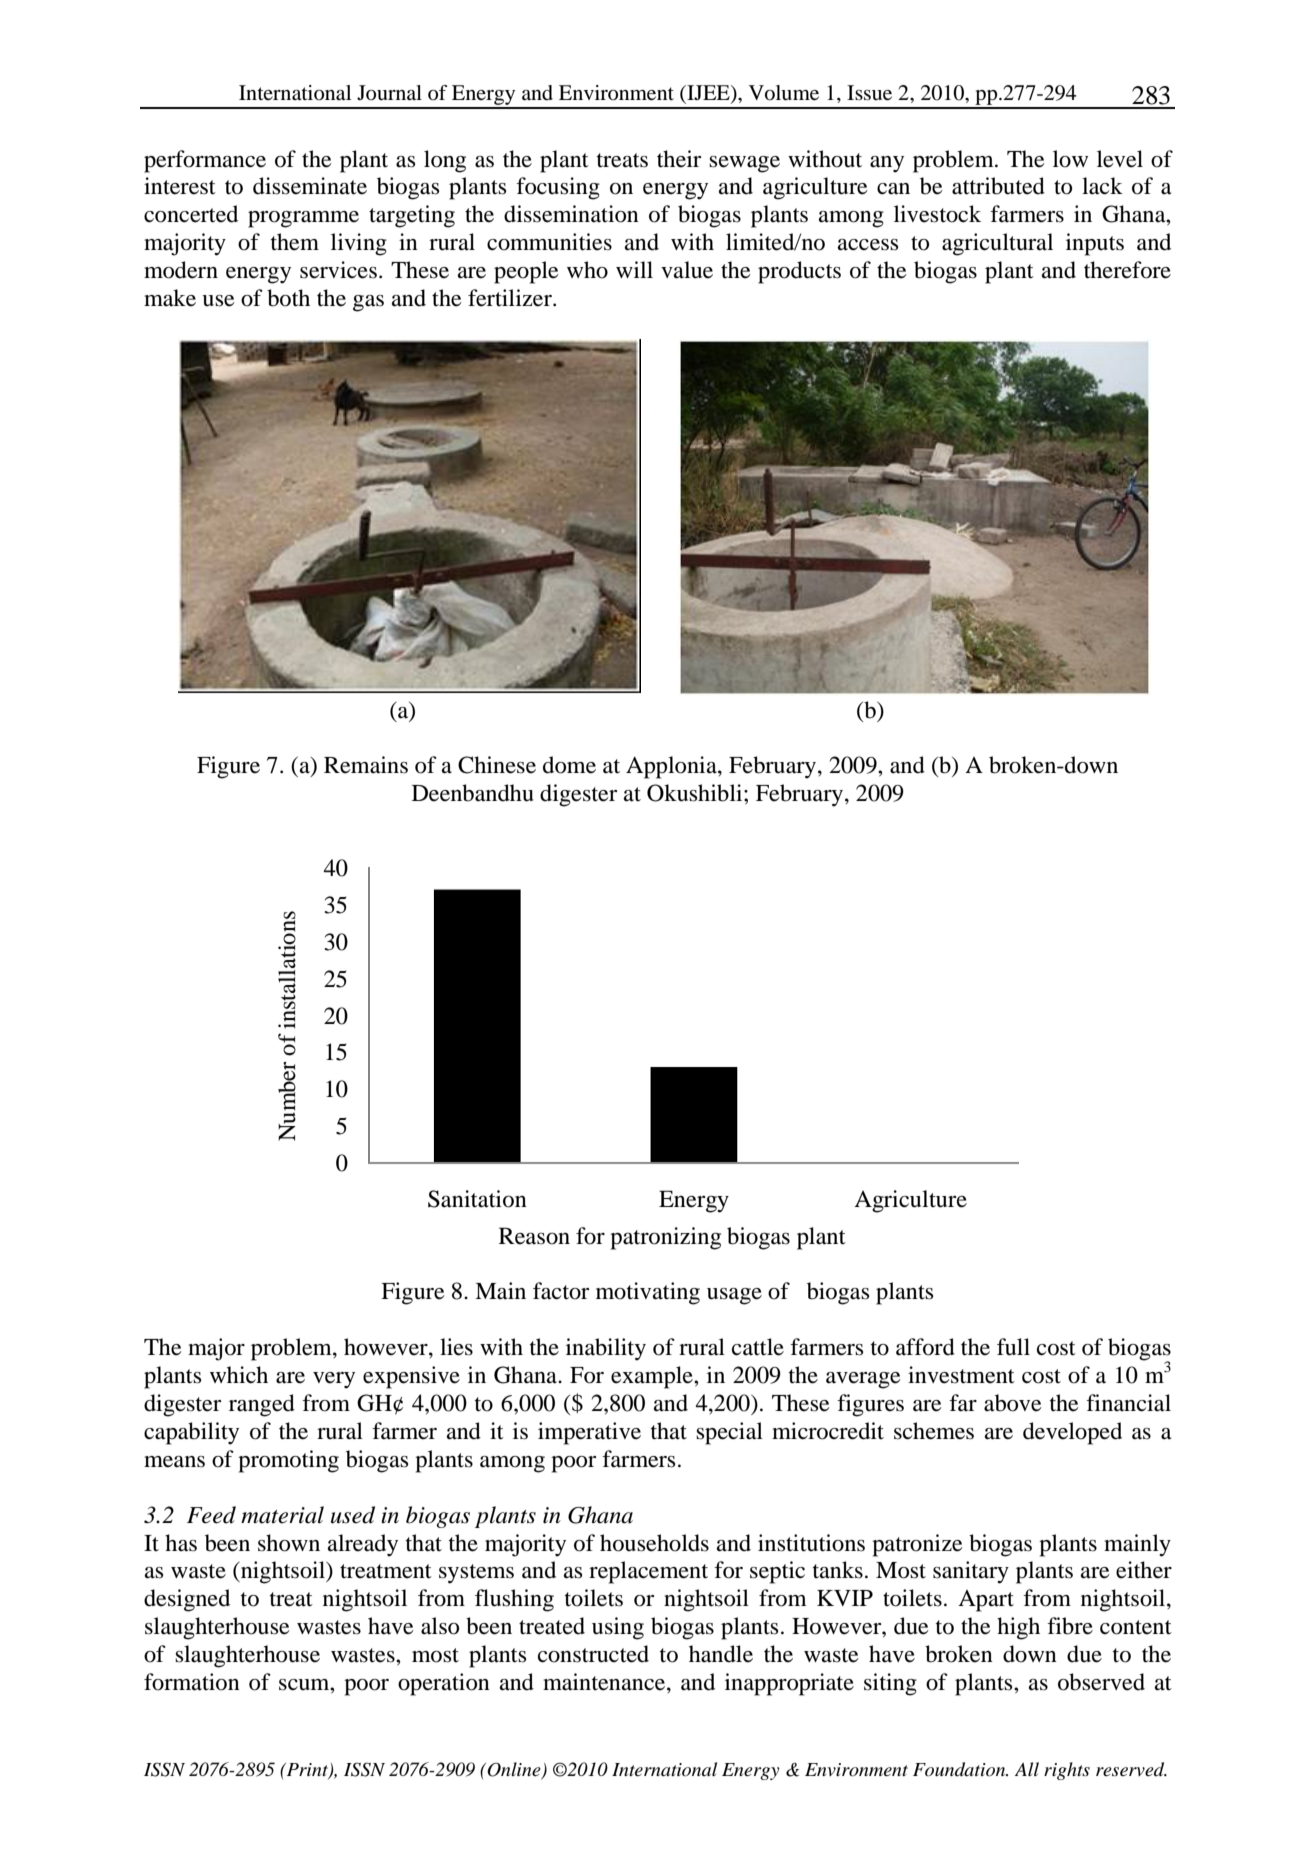 The width and height of the image is (1315, 1861). I want to click on disseminate, so click(310, 186).
